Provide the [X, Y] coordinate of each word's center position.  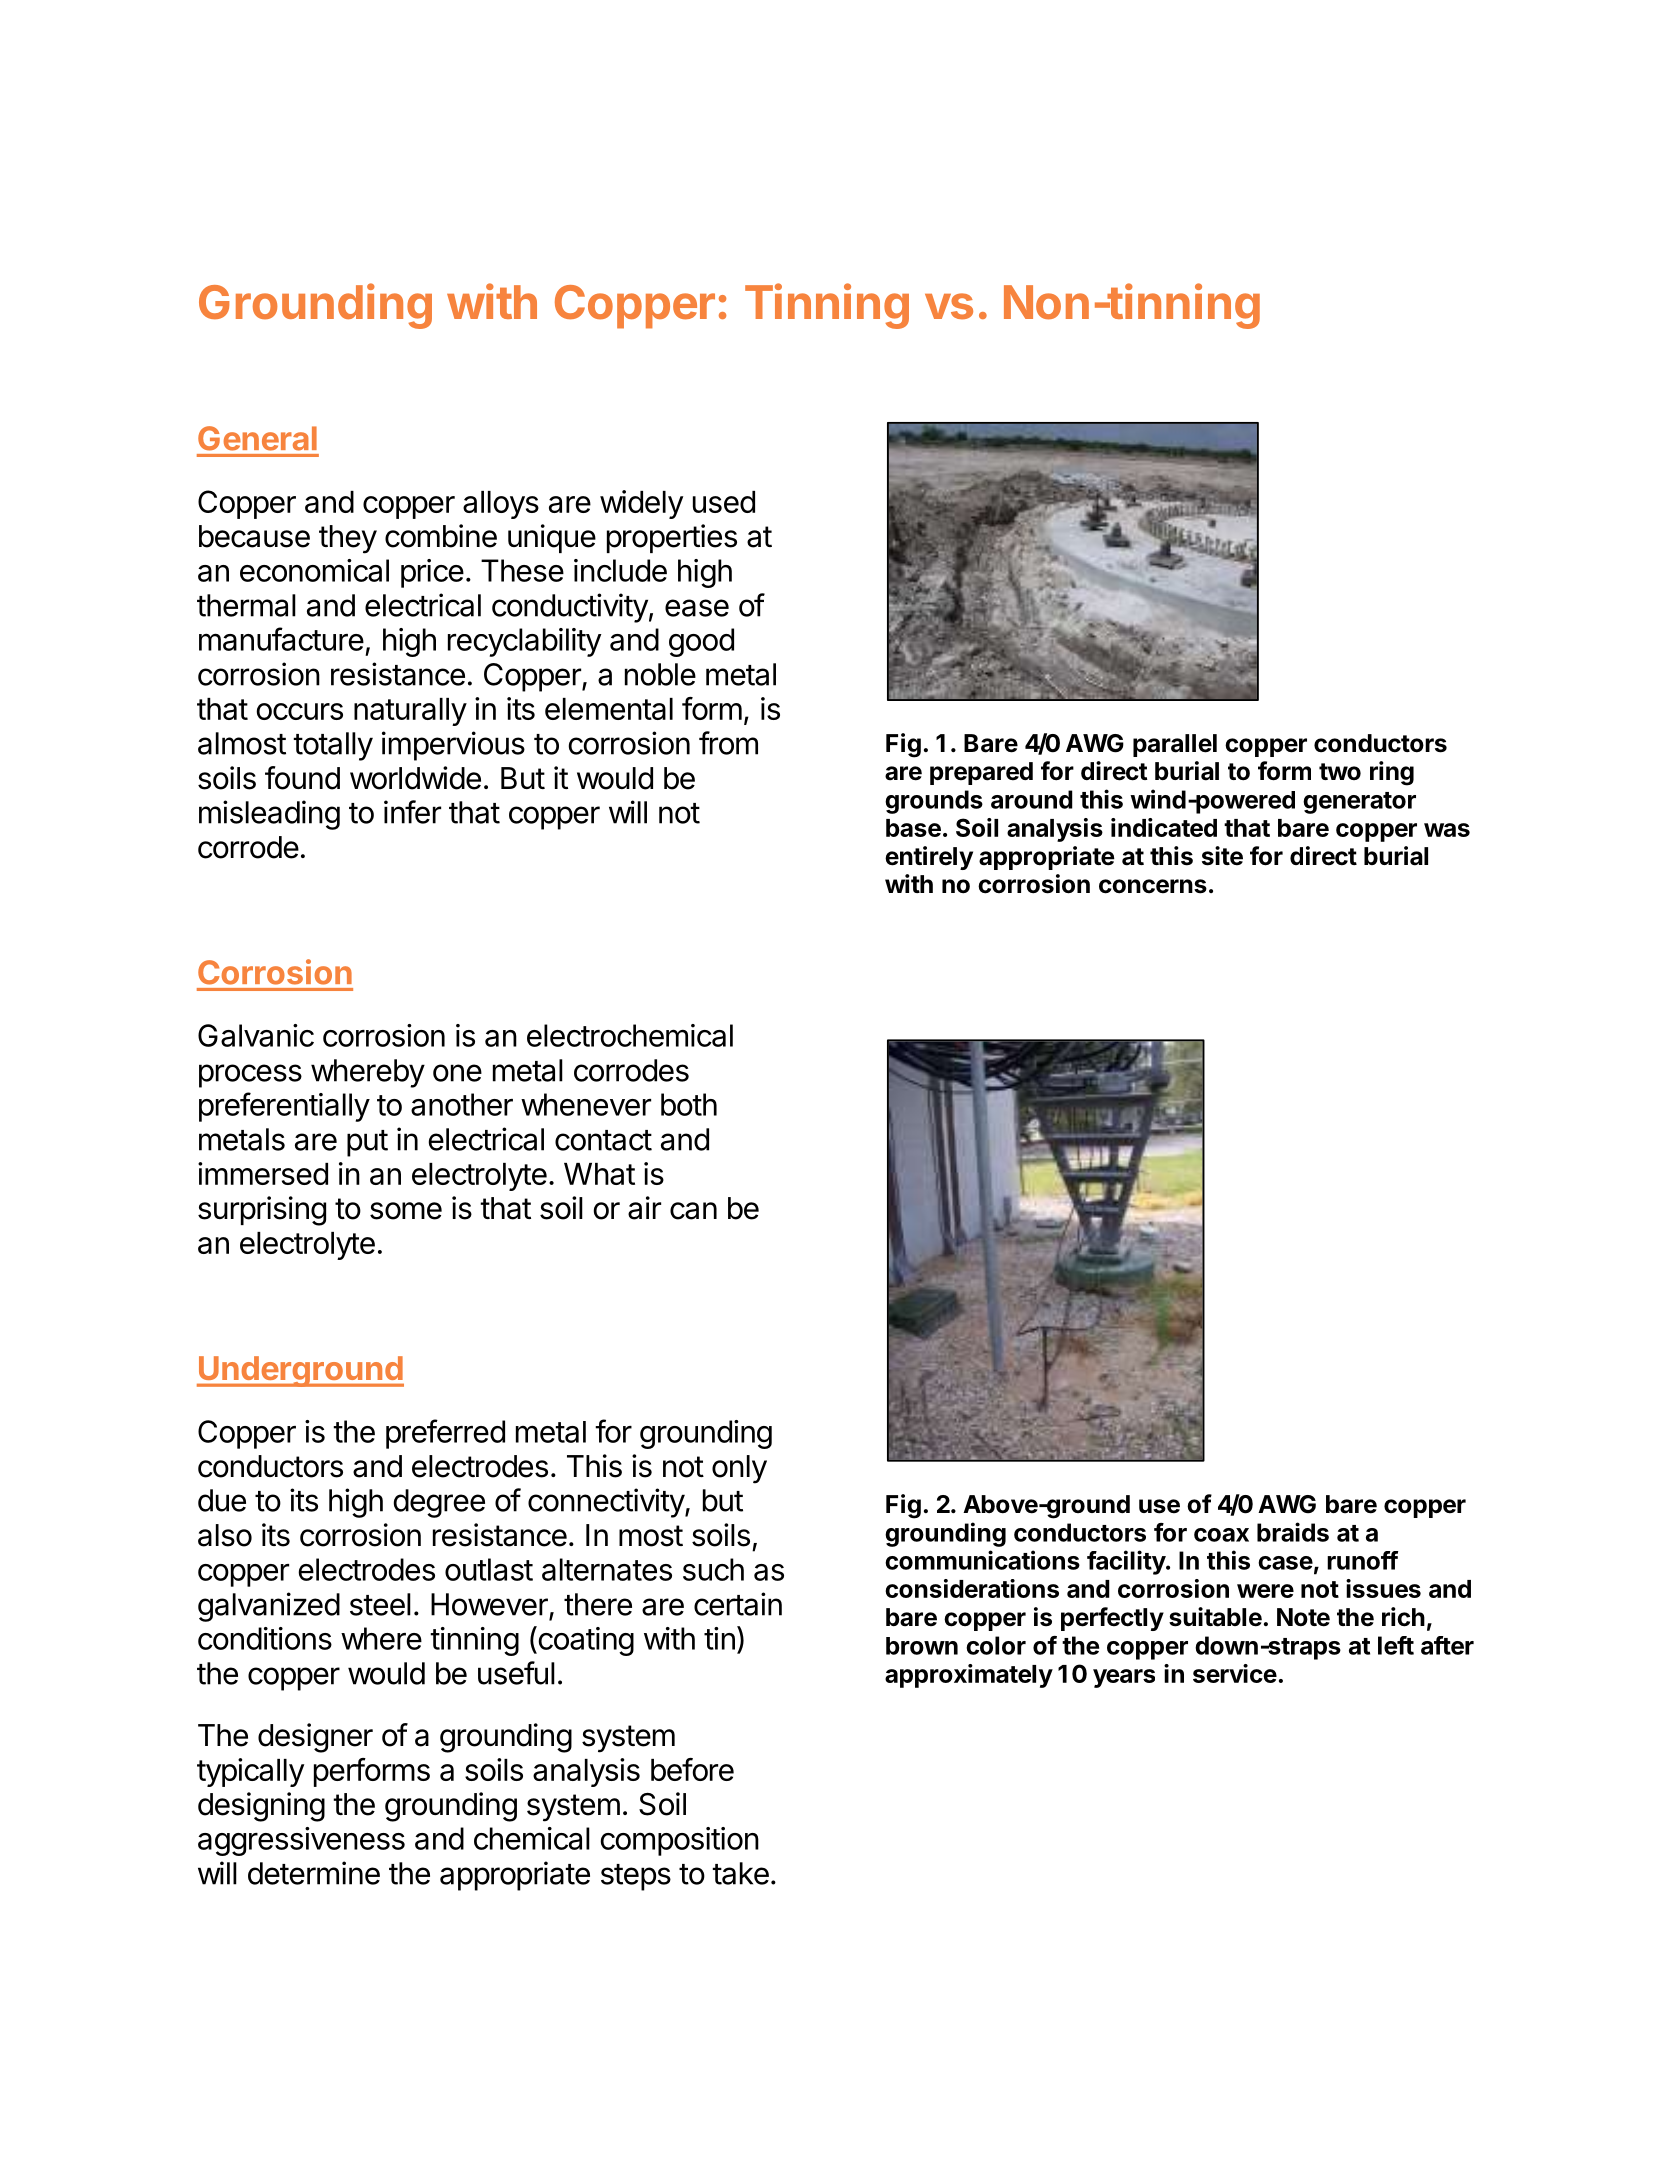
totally [333, 746]
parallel [1175, 745]
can [693, 1211]
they [348, 539]
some [406, 1211]
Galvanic [256, 1035]
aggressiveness [301, 1841]
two [1340, 771]
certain [738, 1604]
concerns [1153, 886]
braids [1293, 1532]
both [689, 1104]
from [728, 743]
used [724, 502]
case [1285, 1563]
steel [380, 1604]
